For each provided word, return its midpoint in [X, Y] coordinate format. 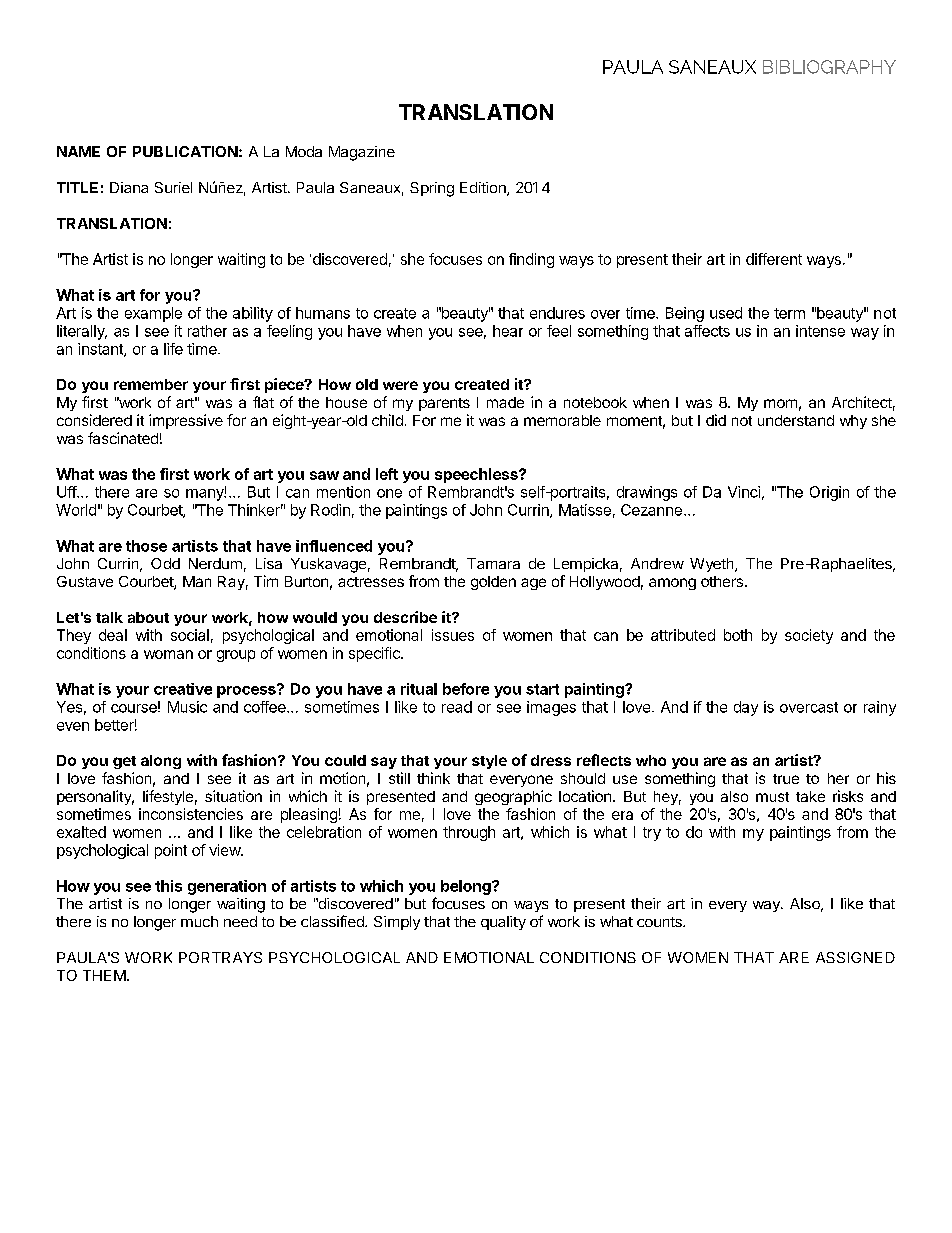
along [161, 762]
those [146, 546]
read [457, 707]
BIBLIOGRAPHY [829, 67]
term [789, 313]
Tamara [493, 563]
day [746, 708]
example [153, 314]
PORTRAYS [220, 957]
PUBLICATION [185, 151]
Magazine [362, 153]
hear [508, 331]
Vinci [744, 492]
